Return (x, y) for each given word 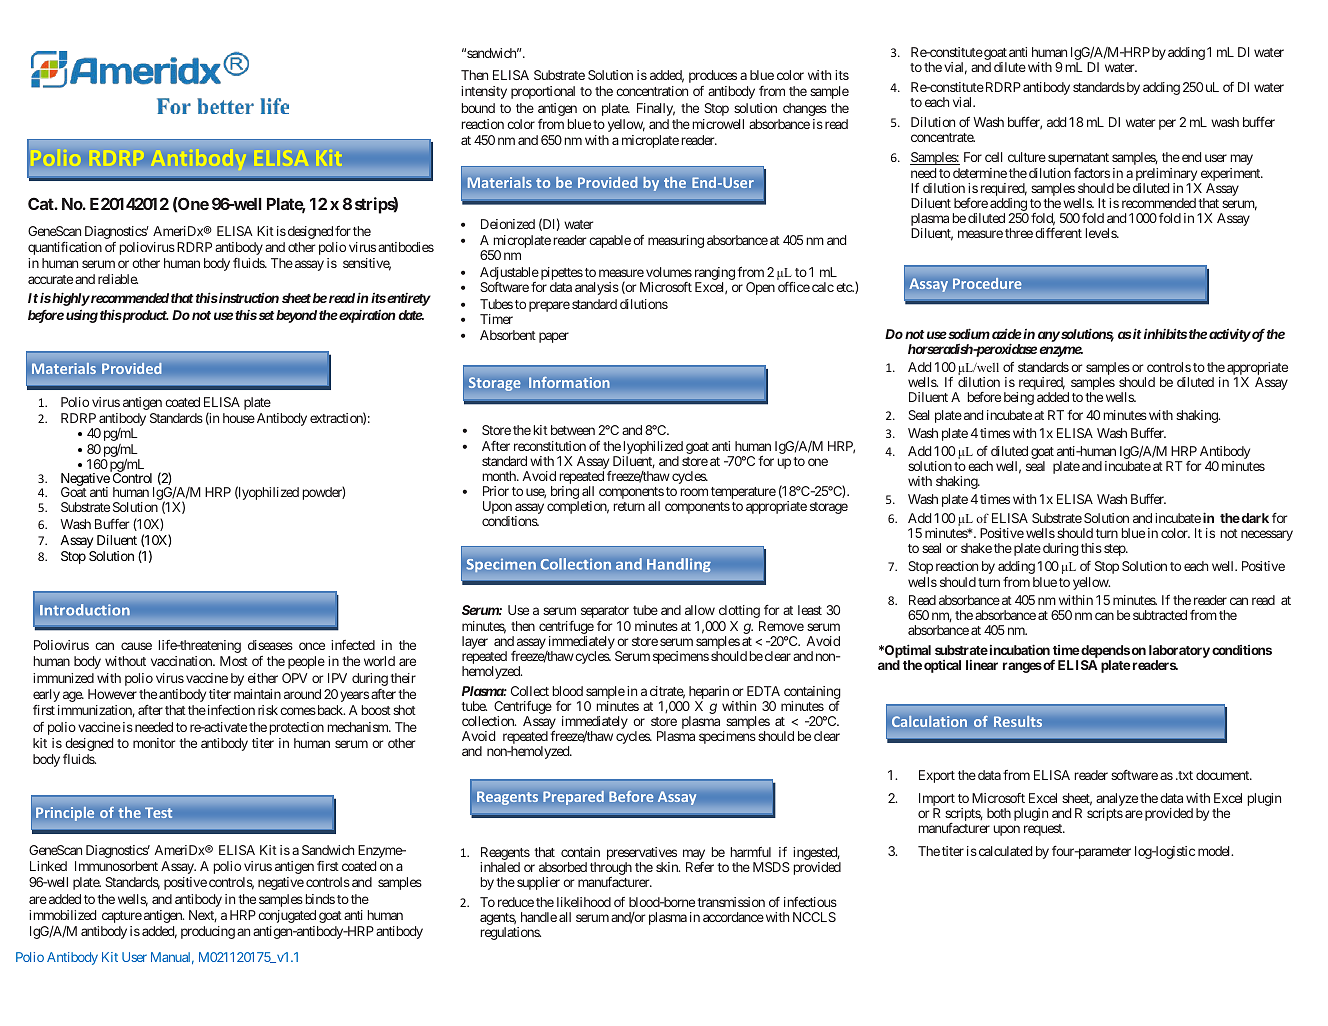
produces (713, 76)
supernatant (1078, 160)
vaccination (182, 661)
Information (569, 382)
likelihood (584, 902)
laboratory (1179, 651)
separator (605, 613)
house (239, 418)
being (1019, 398)
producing (208, 932)
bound (478, 108)
